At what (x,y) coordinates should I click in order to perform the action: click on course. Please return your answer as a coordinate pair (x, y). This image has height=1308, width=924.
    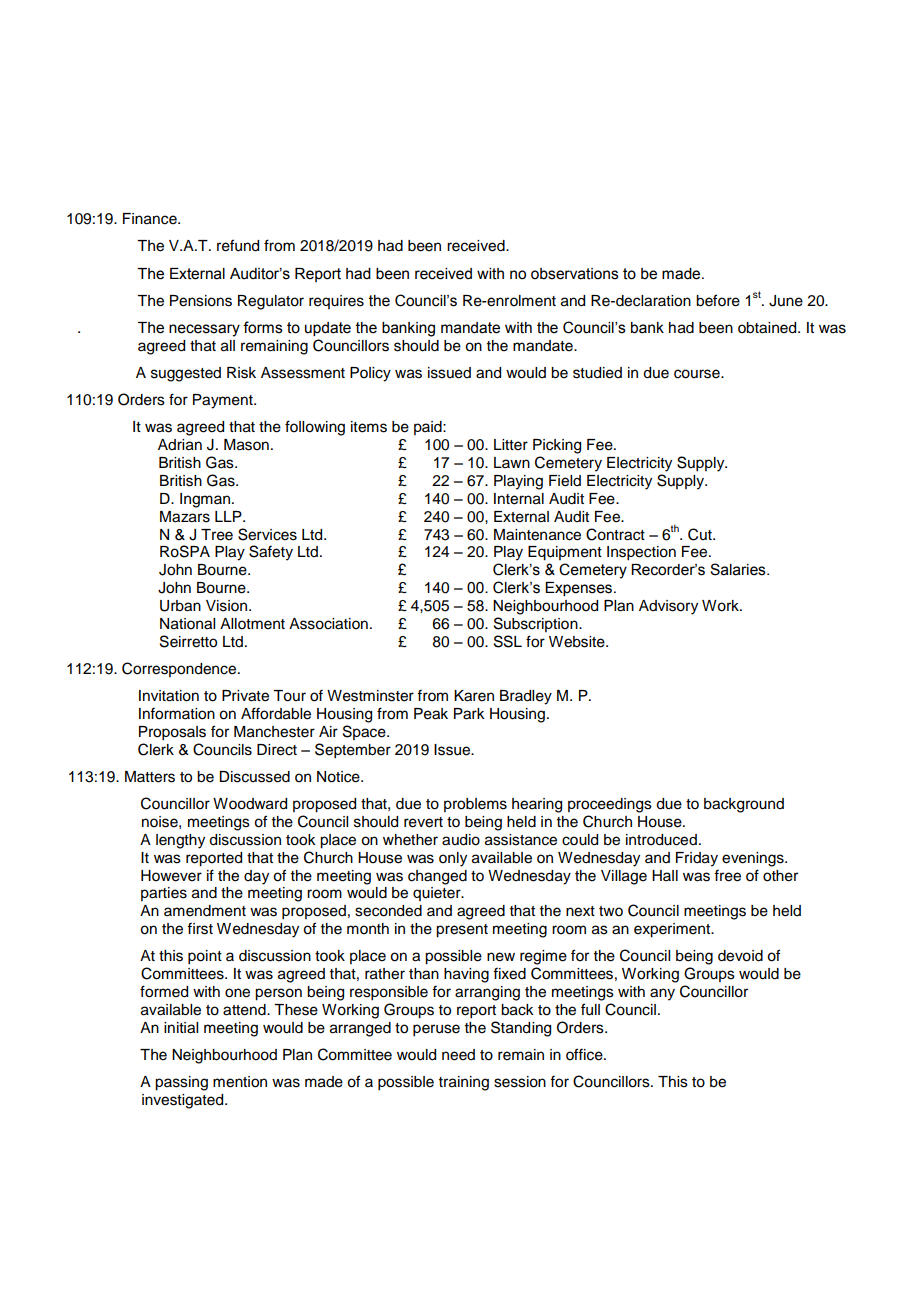
    Looking at the image, I should click on (698, 374).
